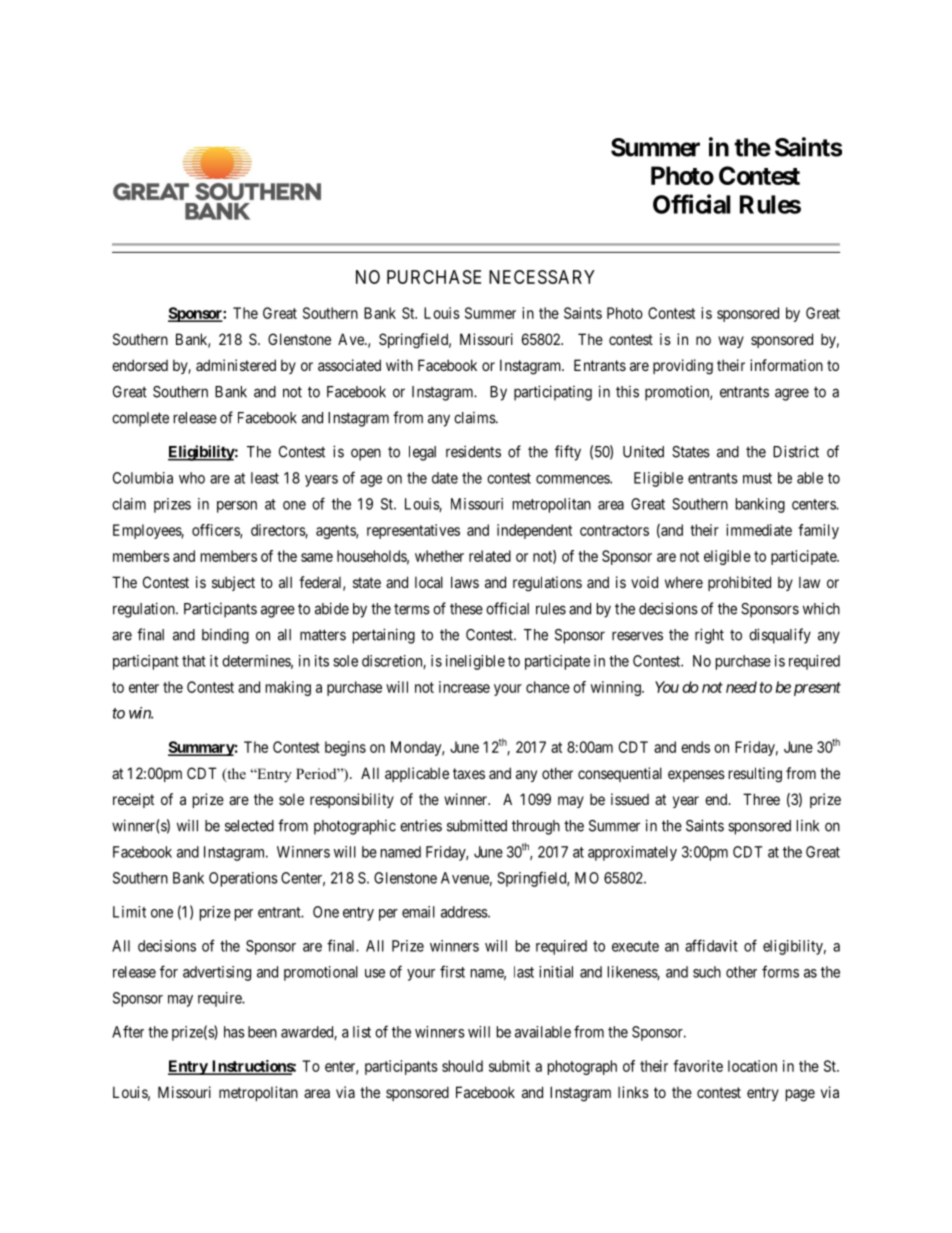 The image size is (952, 1233). What do you see at coordinates (233, 583) in the screenshot?
I see `subject` at bounding box center [233, 583].
